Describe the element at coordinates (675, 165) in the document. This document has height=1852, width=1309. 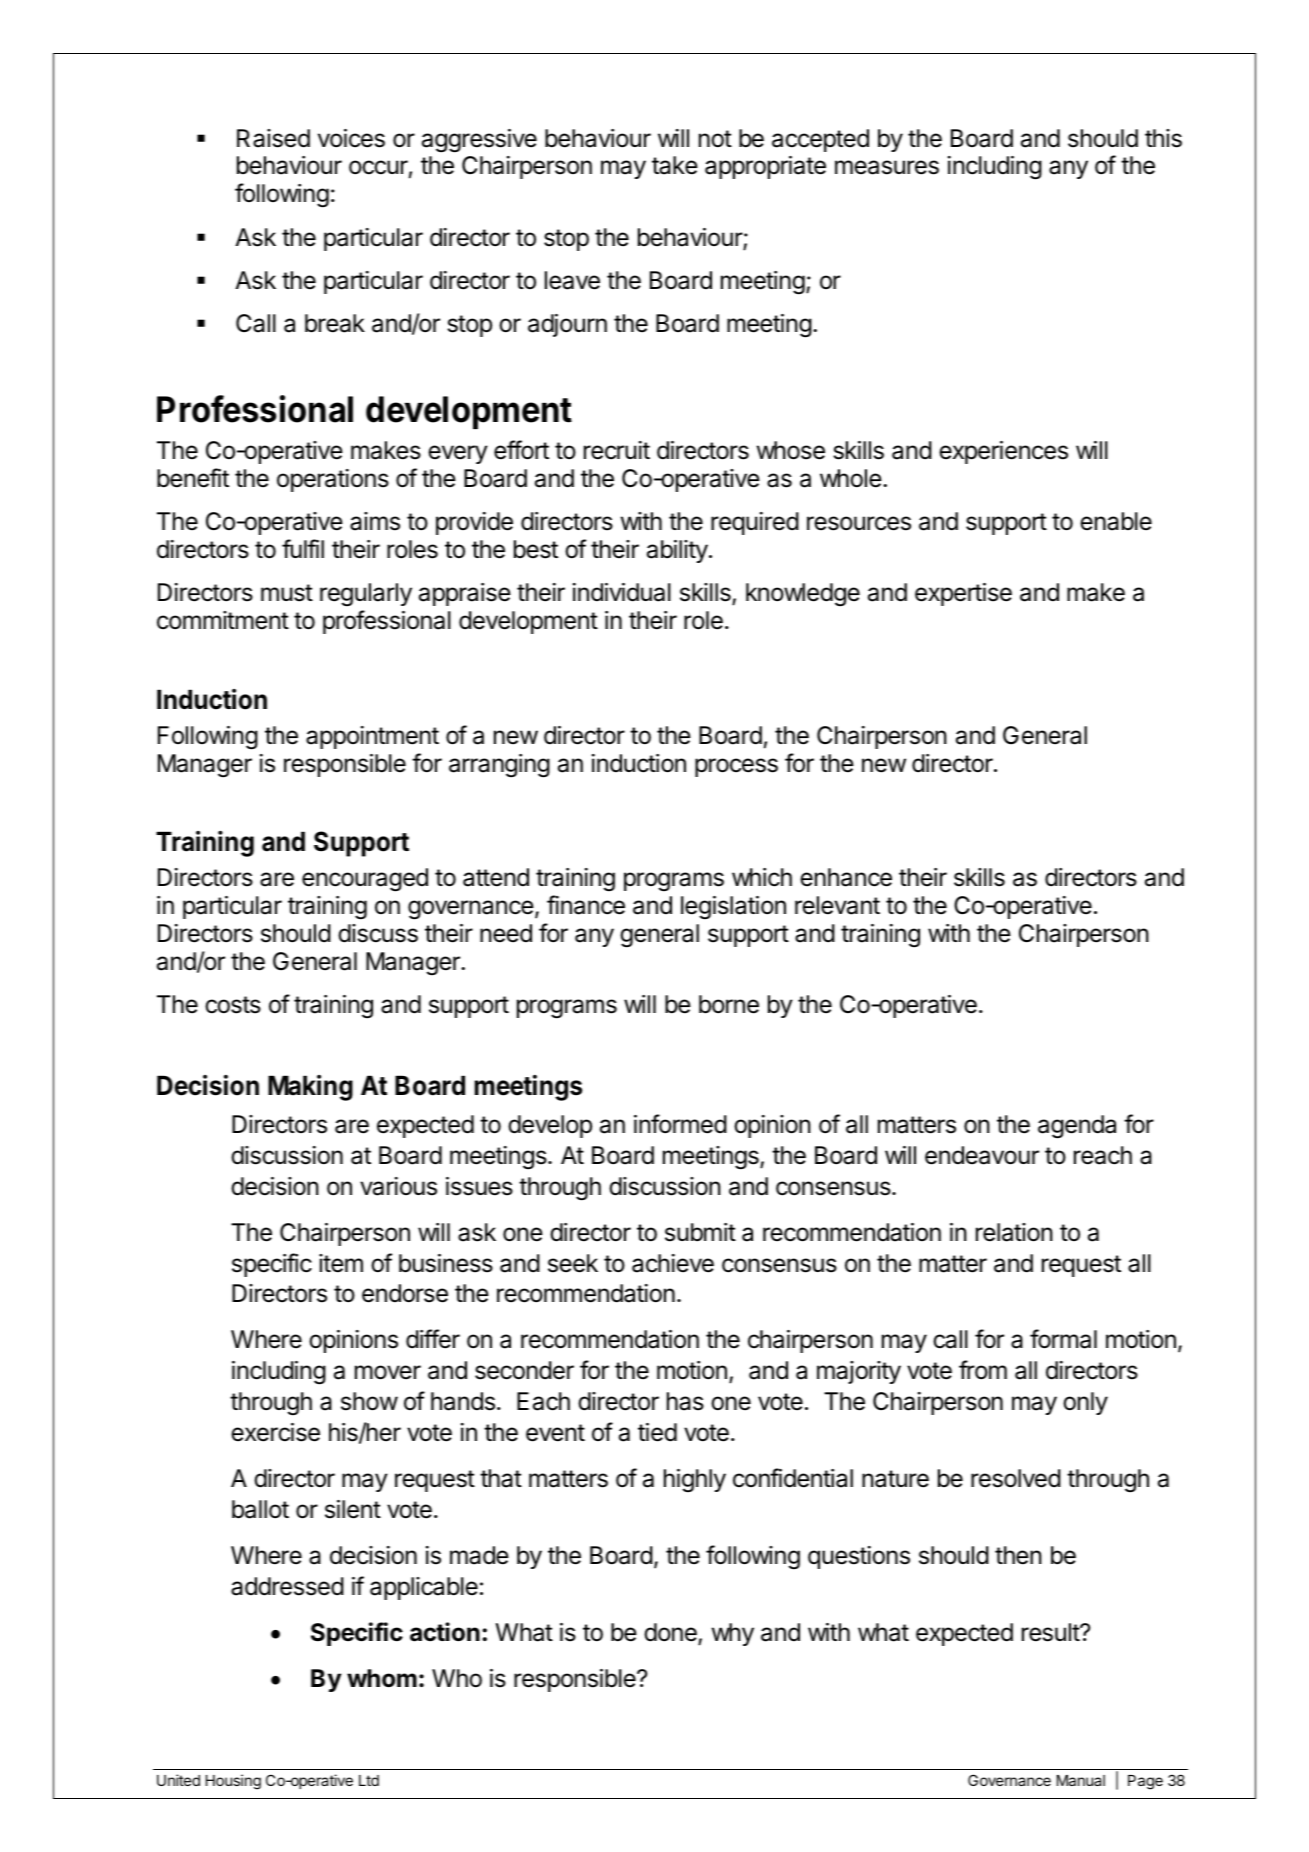
I see `take` at that location.
